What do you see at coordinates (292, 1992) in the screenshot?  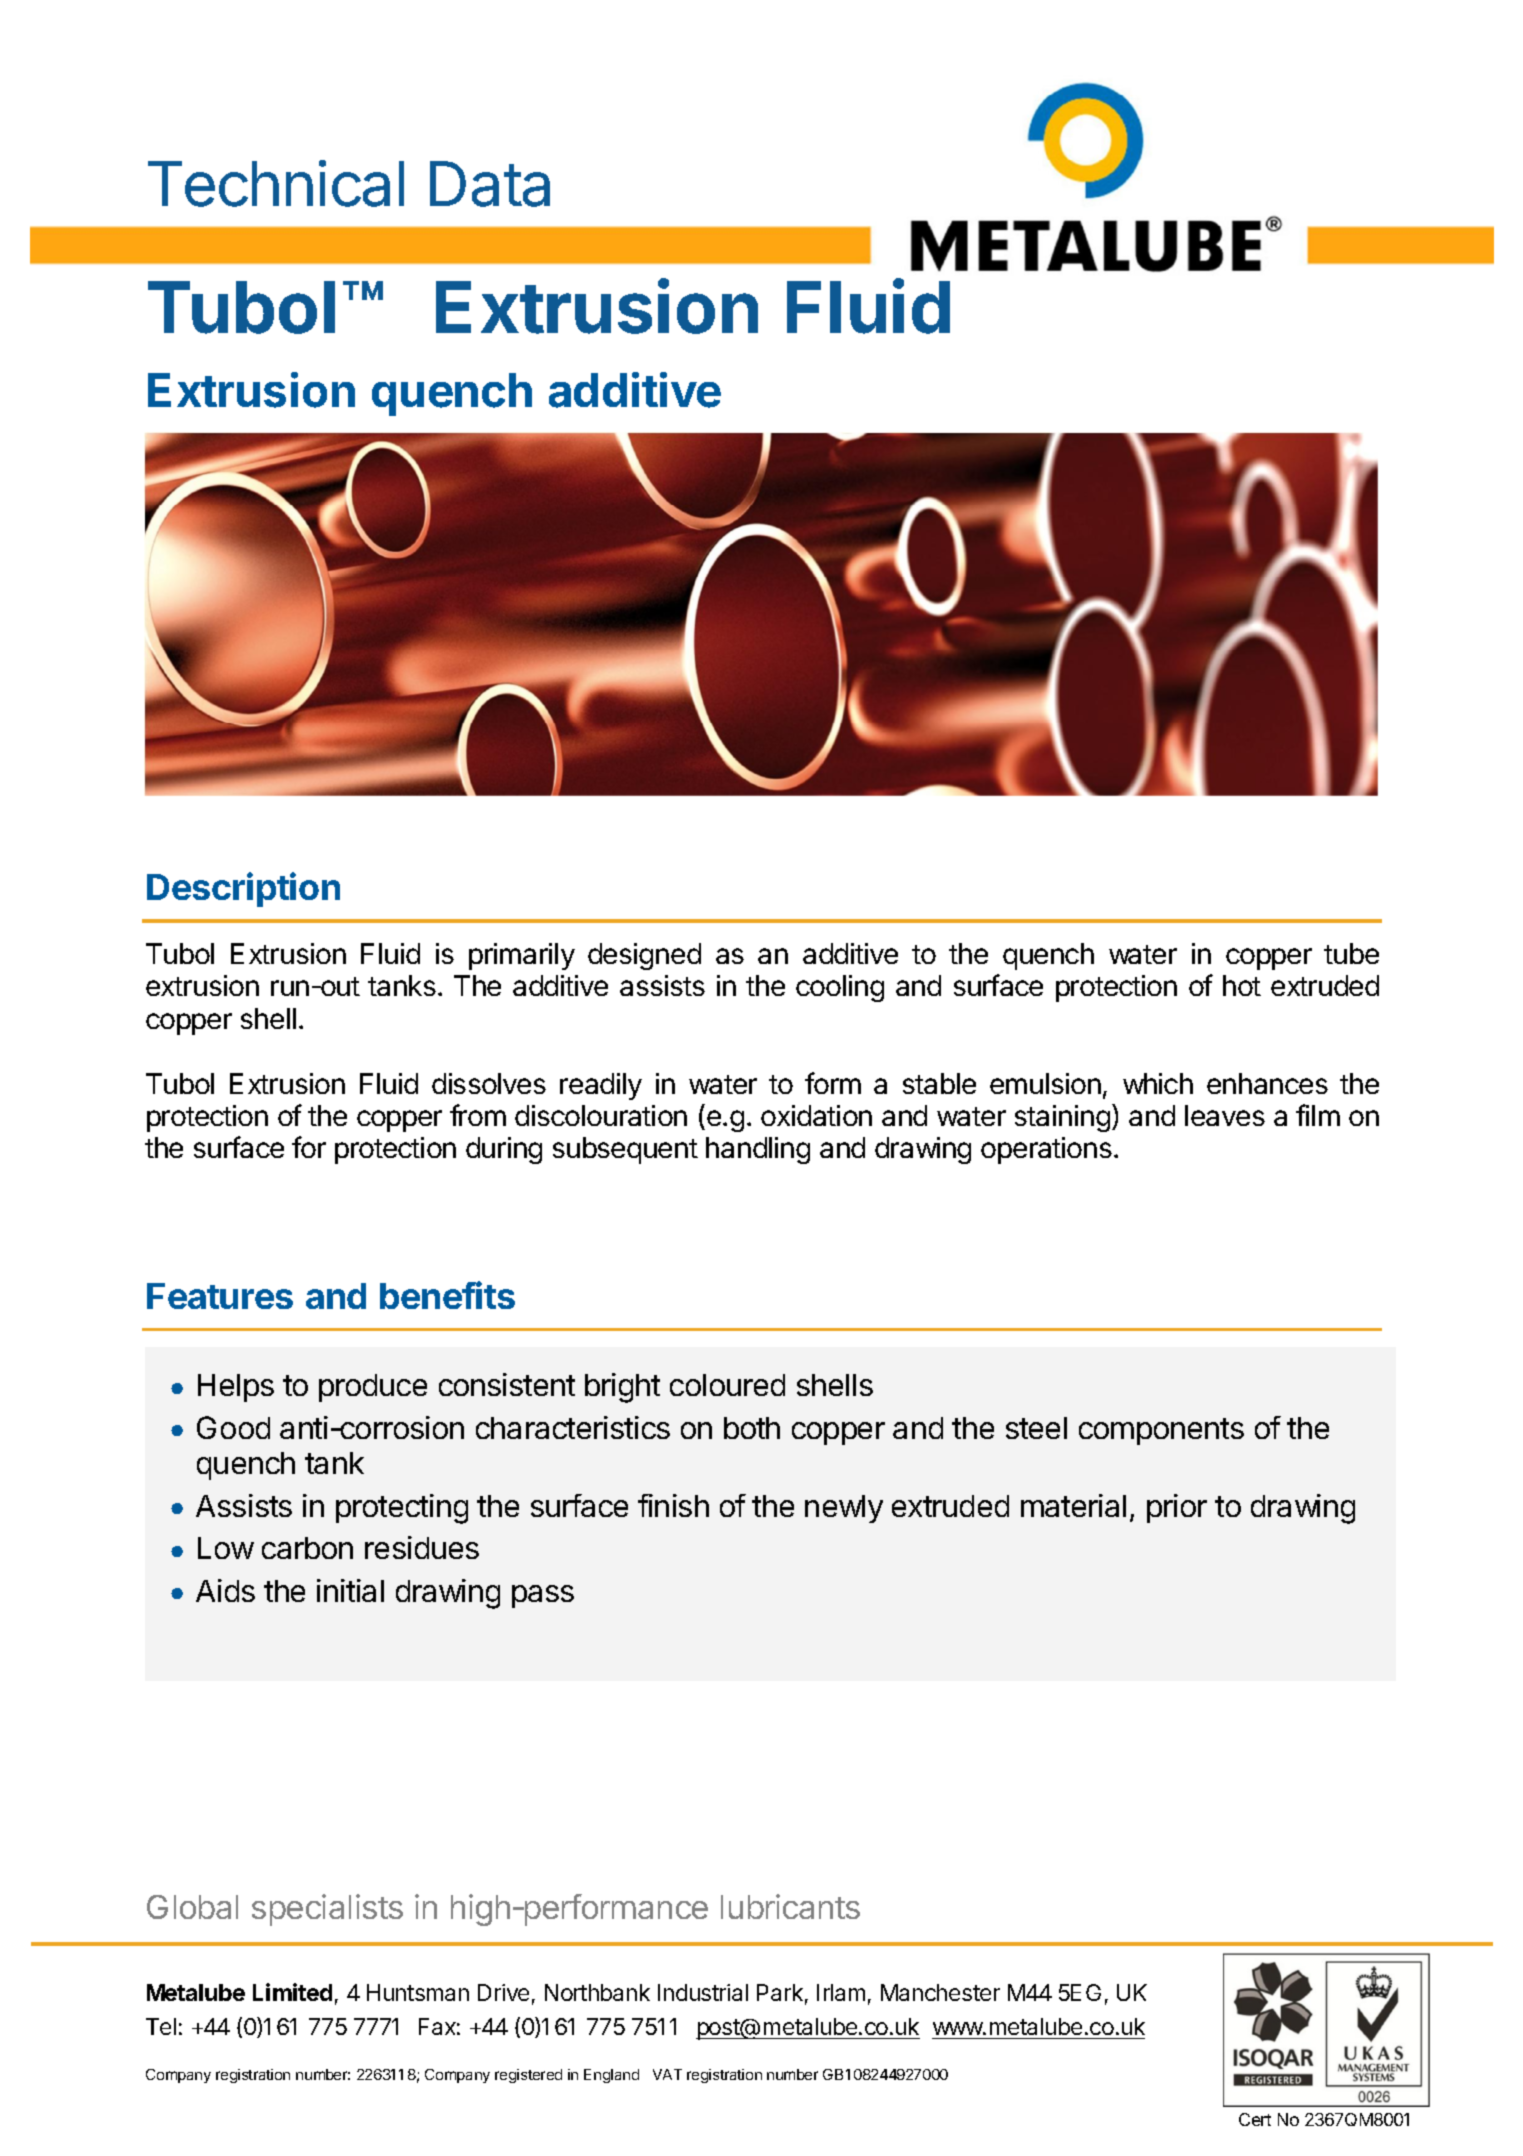 I see `Limited` at bounding box center [292, 1992].
